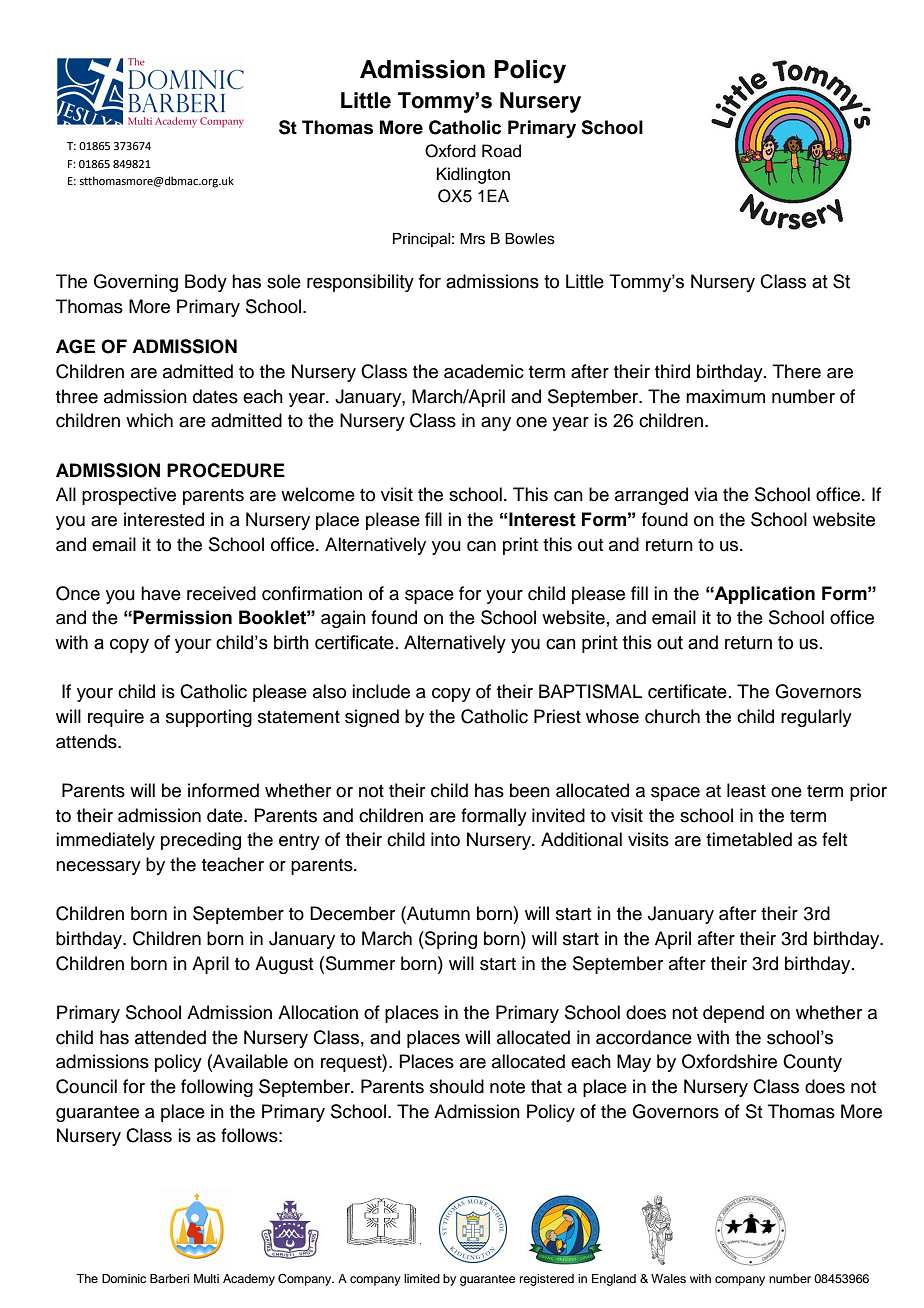 The image size is (924, 1308). I want to click on Wales, so click(668, 1278).
